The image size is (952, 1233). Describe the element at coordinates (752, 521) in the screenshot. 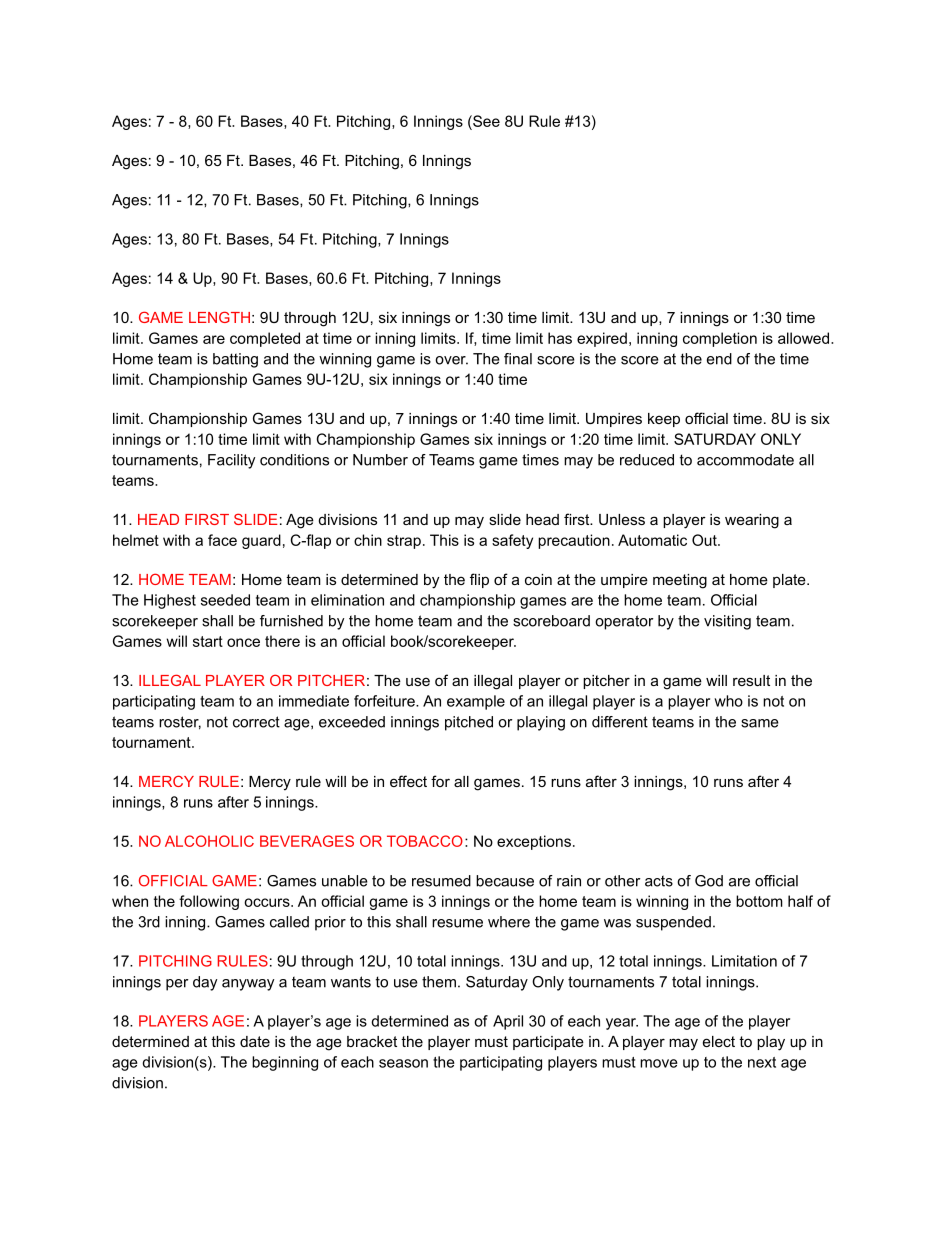

I see `wearing` at that location.
